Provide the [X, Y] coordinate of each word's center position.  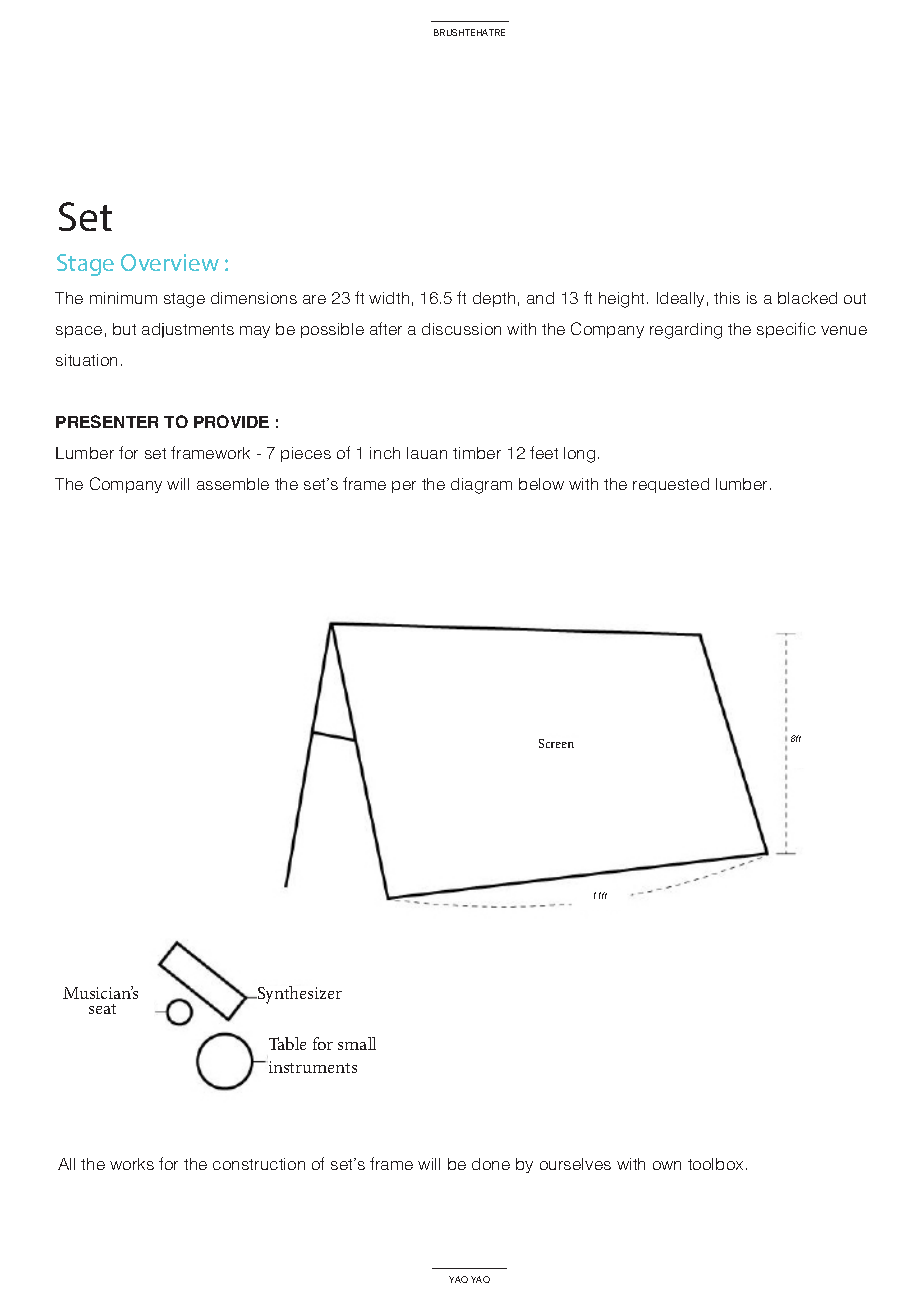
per [404, 487]
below [541, 484]
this [727, 298]
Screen [556, 743]
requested [671, 485]
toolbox [715, 1164]
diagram [481, 486]
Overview [170, 262]
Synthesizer [298, 995]
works [132, 1164]
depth [494, 299]
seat [102, 1009]
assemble [233, 484]
